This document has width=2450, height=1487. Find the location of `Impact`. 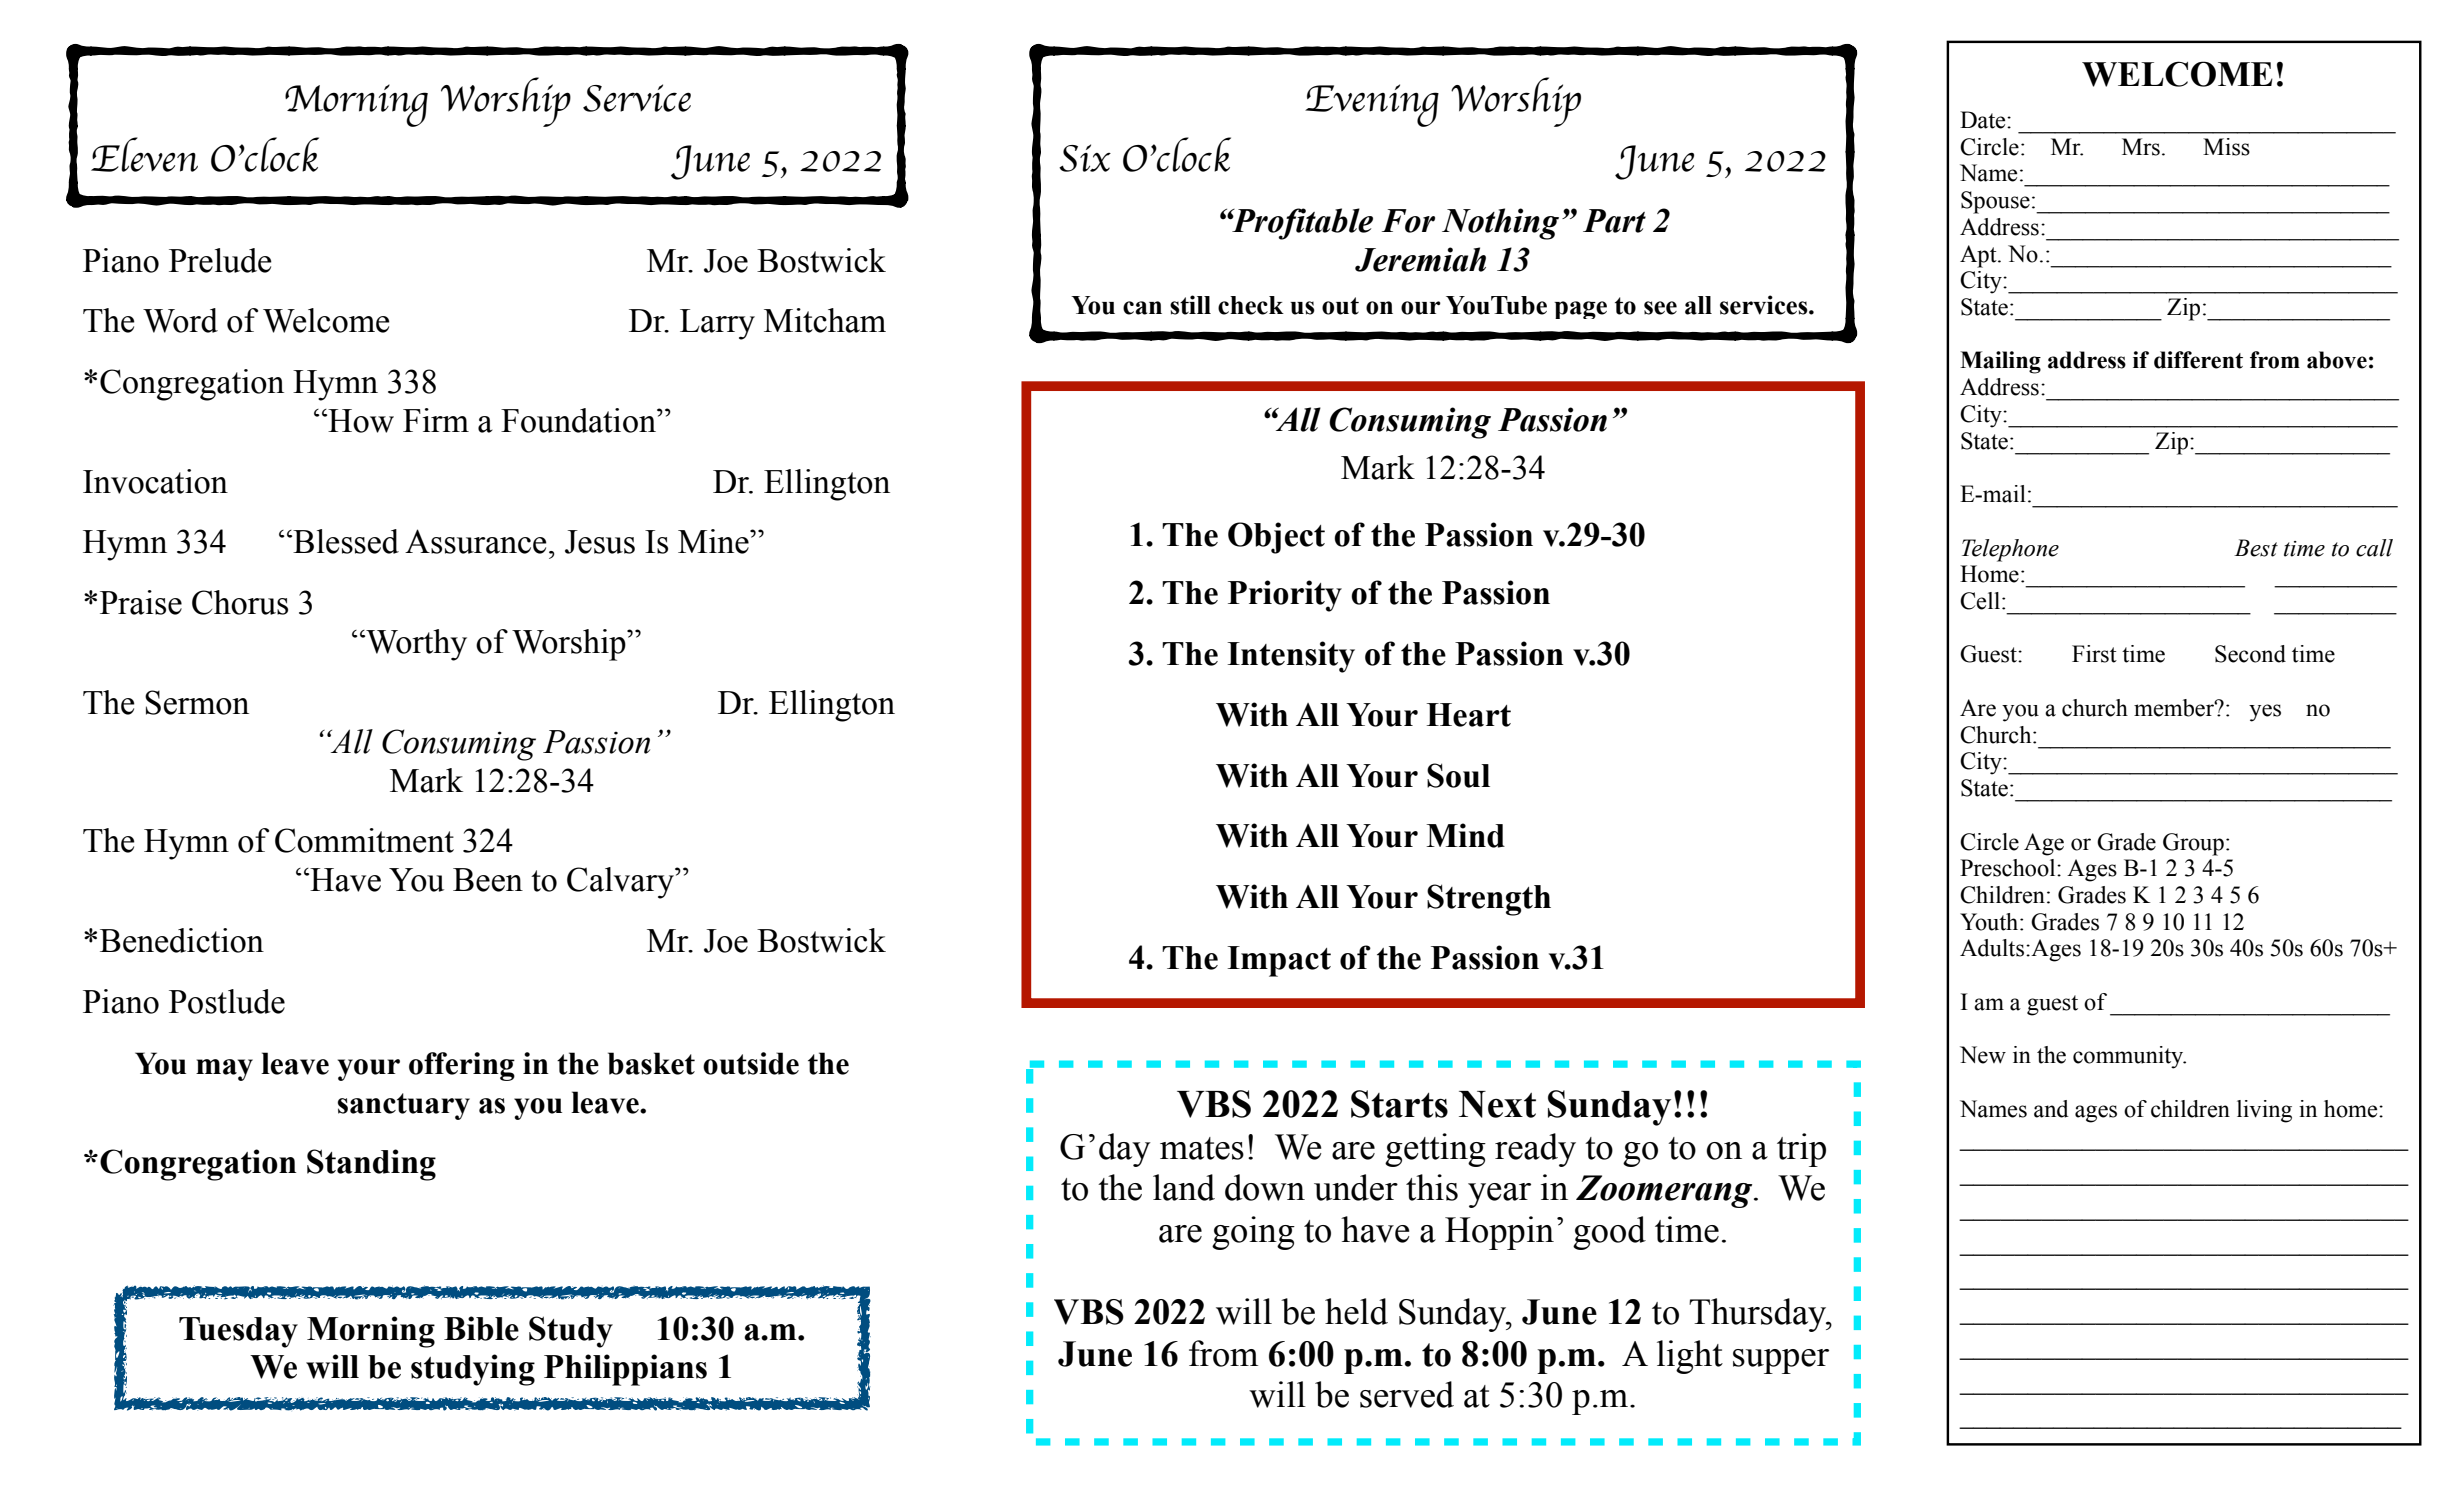

Impact is located at coordinates (1279, 961).
